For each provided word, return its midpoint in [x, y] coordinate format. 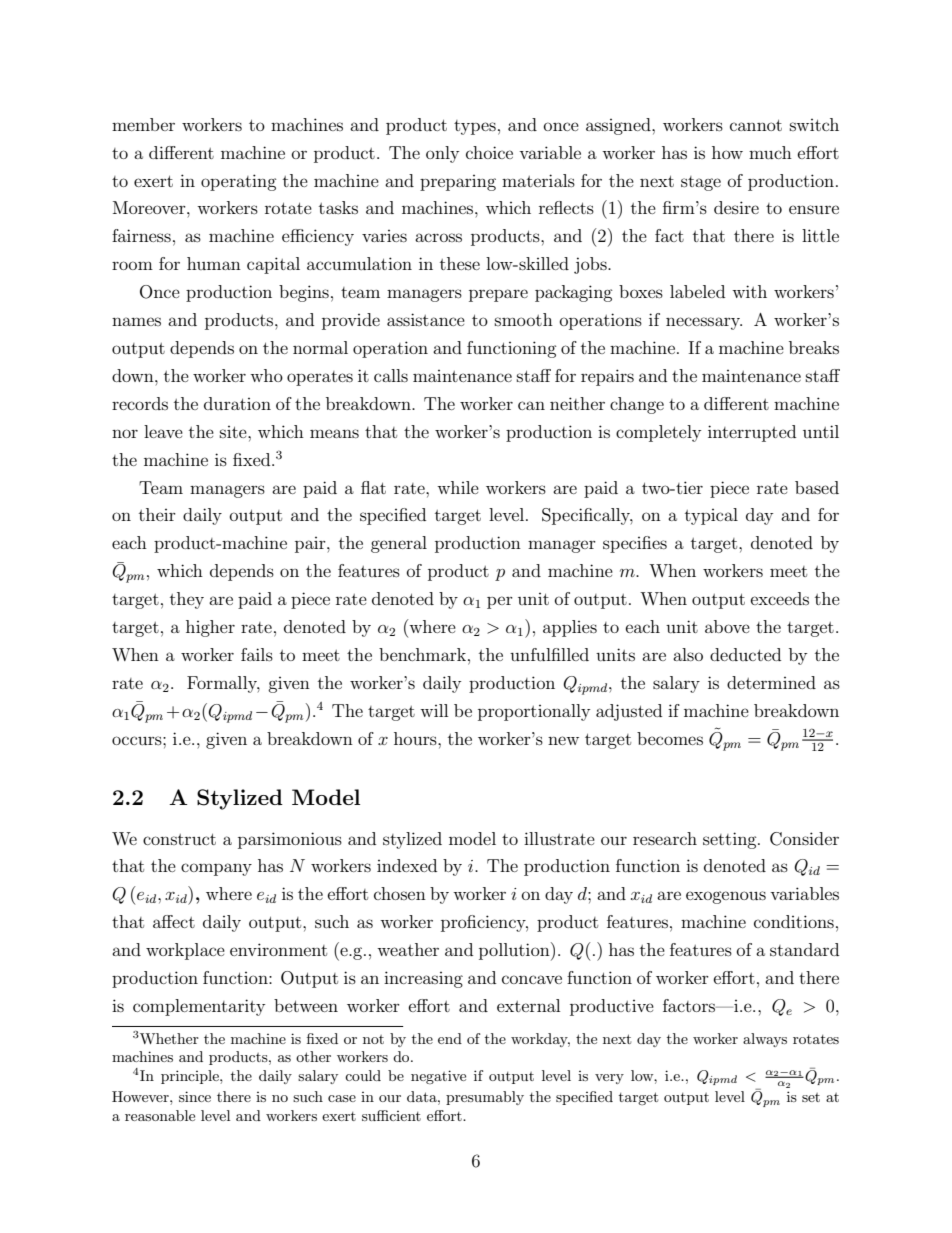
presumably [485, 1098]
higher [210, 628]
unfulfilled [549, 654]
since [195, 1096]
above [727, 626]
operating [239, 182]
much [770, 152]
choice [489, 152]
